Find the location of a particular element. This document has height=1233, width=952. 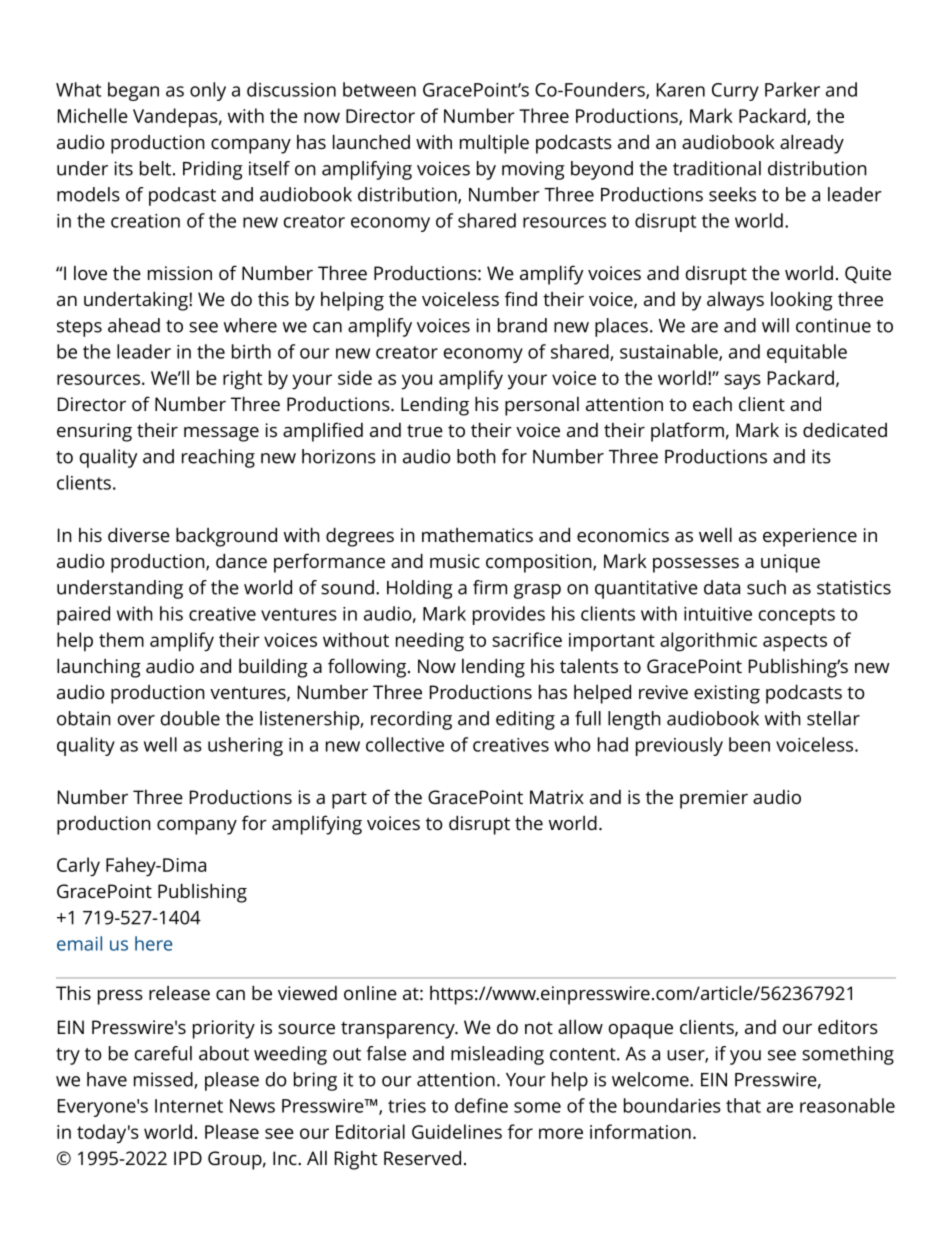

says is located at coordinates (742, 382).
